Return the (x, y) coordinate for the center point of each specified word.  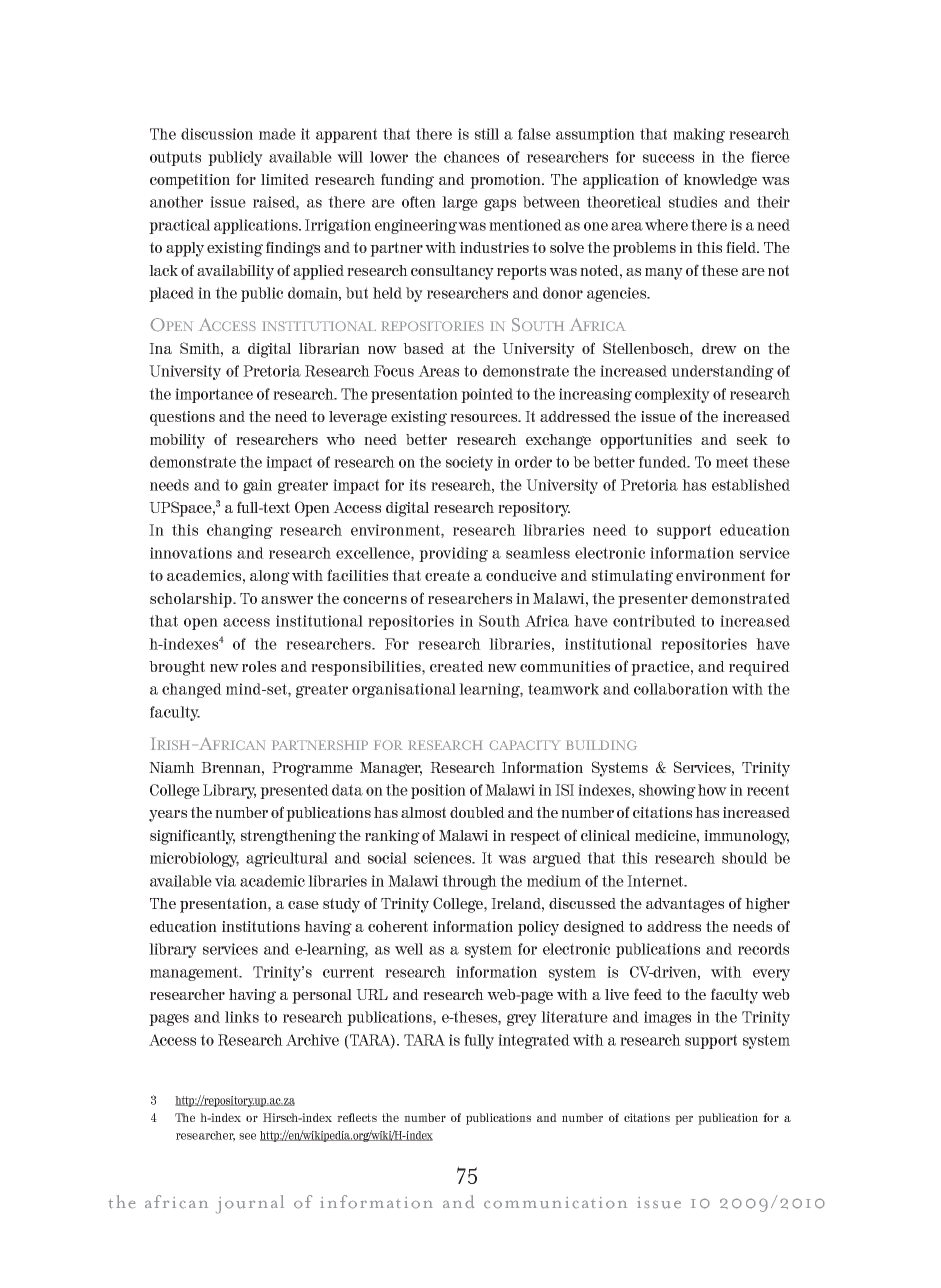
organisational (404, 690)
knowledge (720, 181)
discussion (217, 134)
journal (250, 1204)
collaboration (681, 689)
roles (259, 666)
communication (555, 1203)
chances (471, 157)
